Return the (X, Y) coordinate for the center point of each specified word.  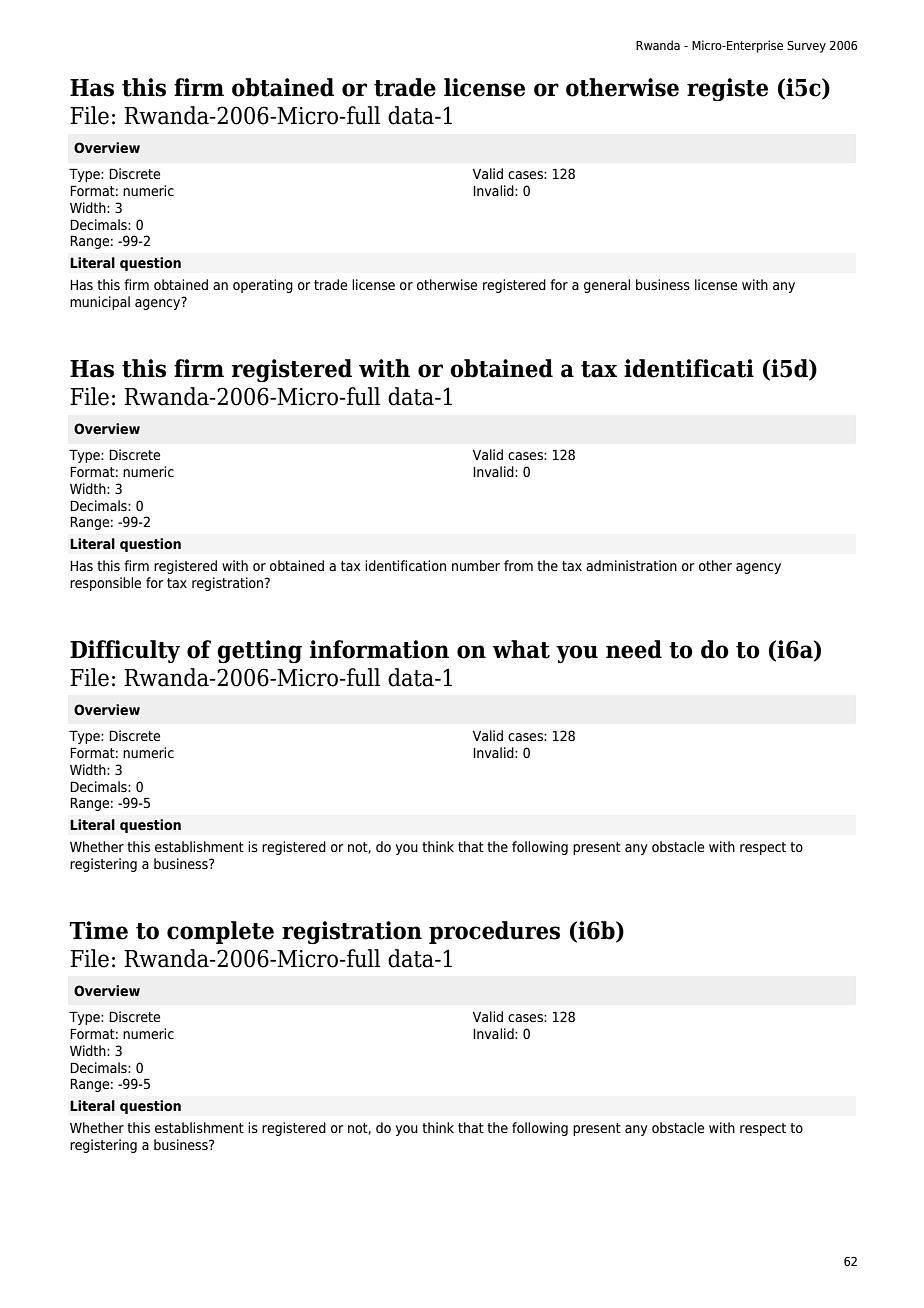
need (634, 649)
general (607, 286)
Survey (806, 47)
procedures (494, 932)
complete (220, 932)
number (476, 565)
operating (263, 286)
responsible (105, 584)
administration (631, 565)
